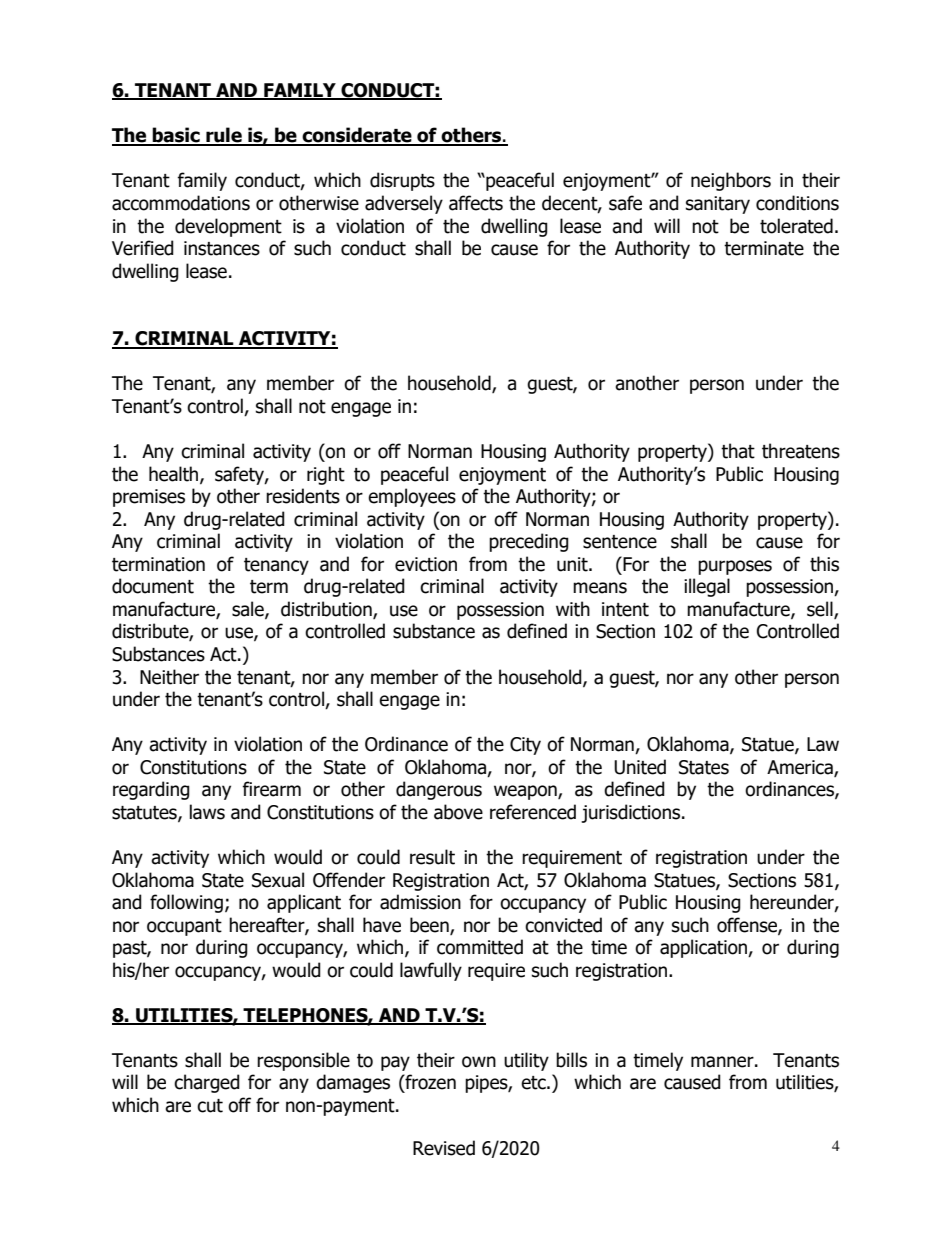  What do you see at coordinates (210, 1106) in the document?
I see `cut` at bounding box center [210, 1106].
